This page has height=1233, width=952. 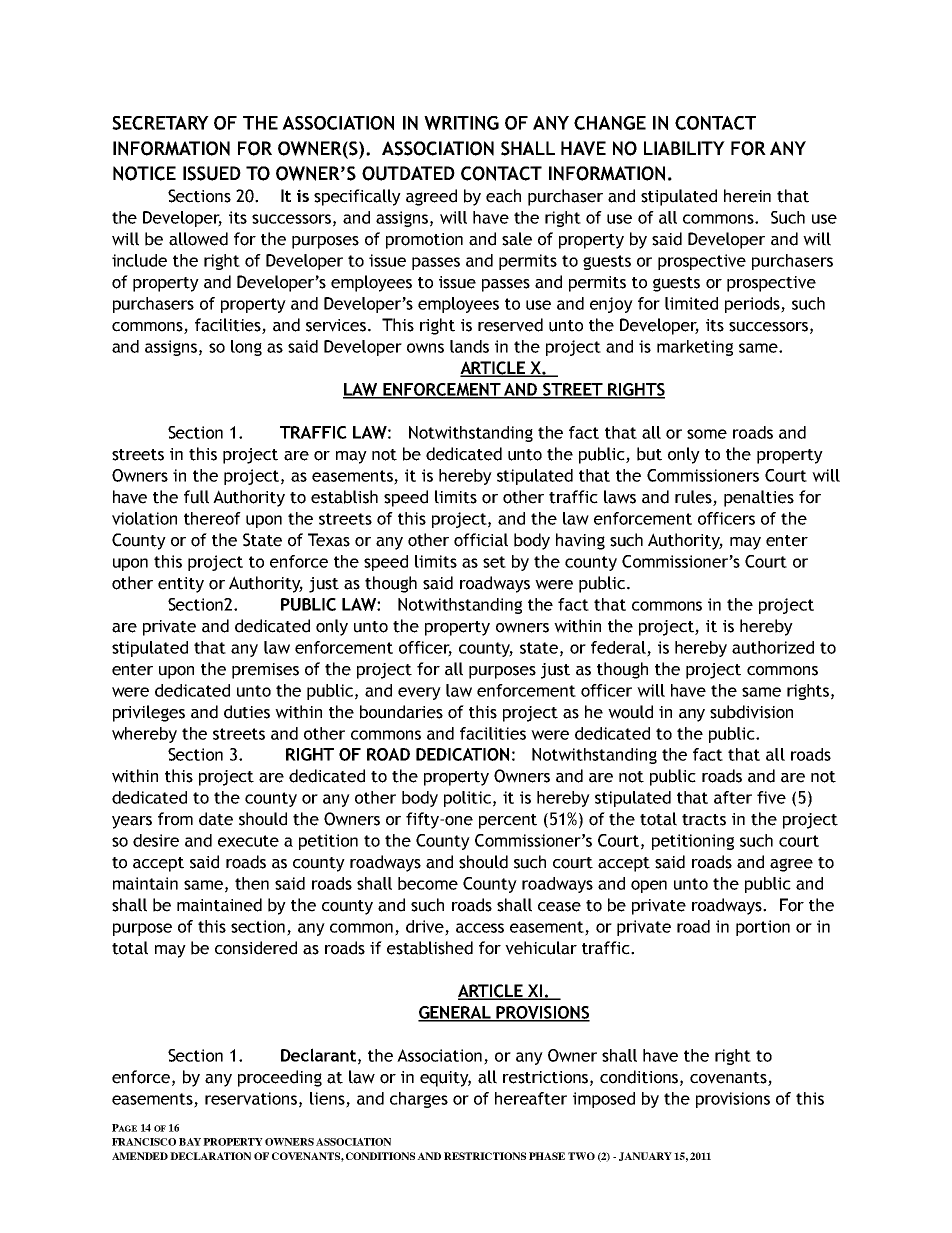 What do you see at coordinates (645, 1156) in the page?
I see `JANUARY` at bounding box center [645, 1156].
